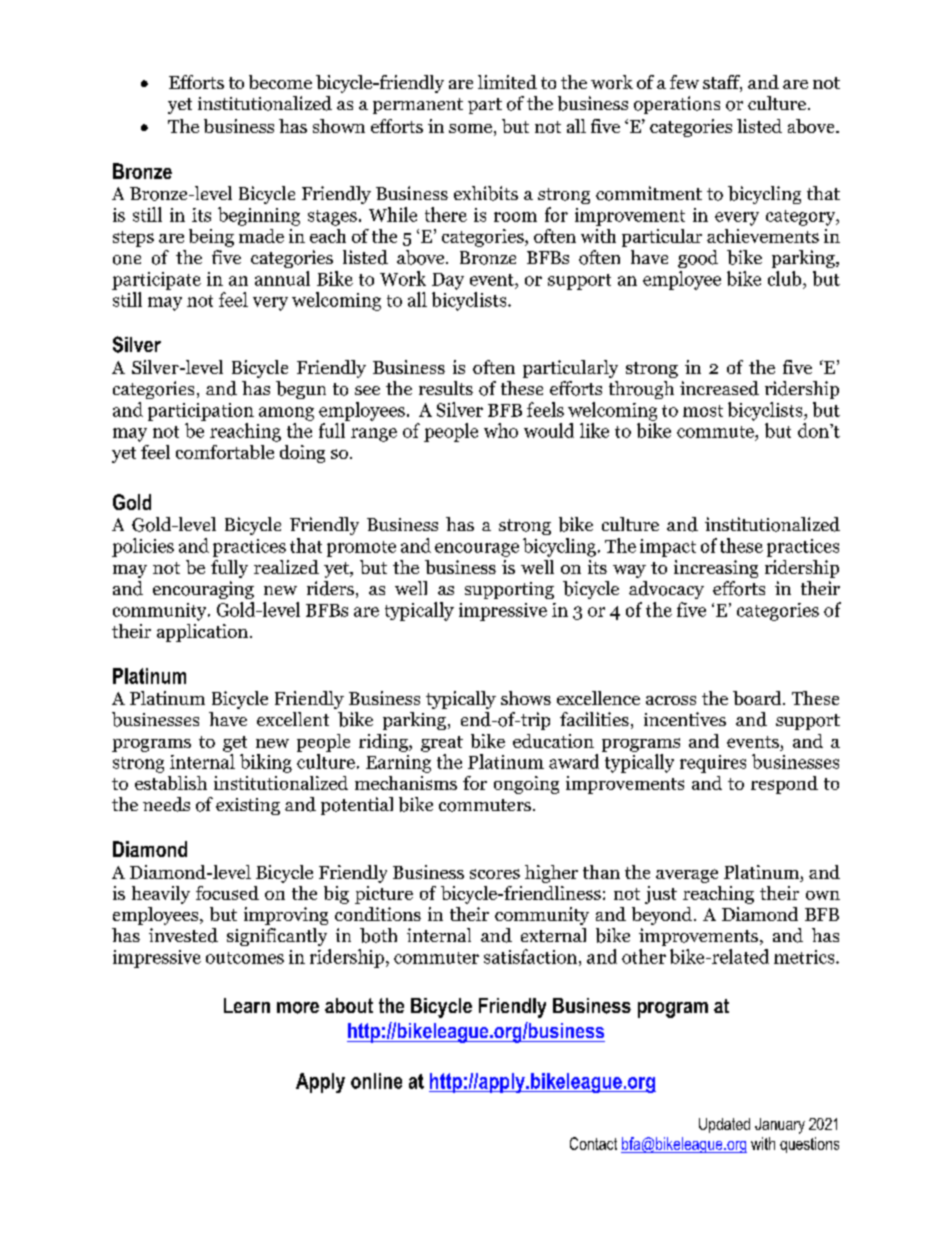 Image resolution: width=952 pixels, height=1233 pixels. Describe the element at coordinates (713, 764) in the screenshot. I see `requires` at that location.
